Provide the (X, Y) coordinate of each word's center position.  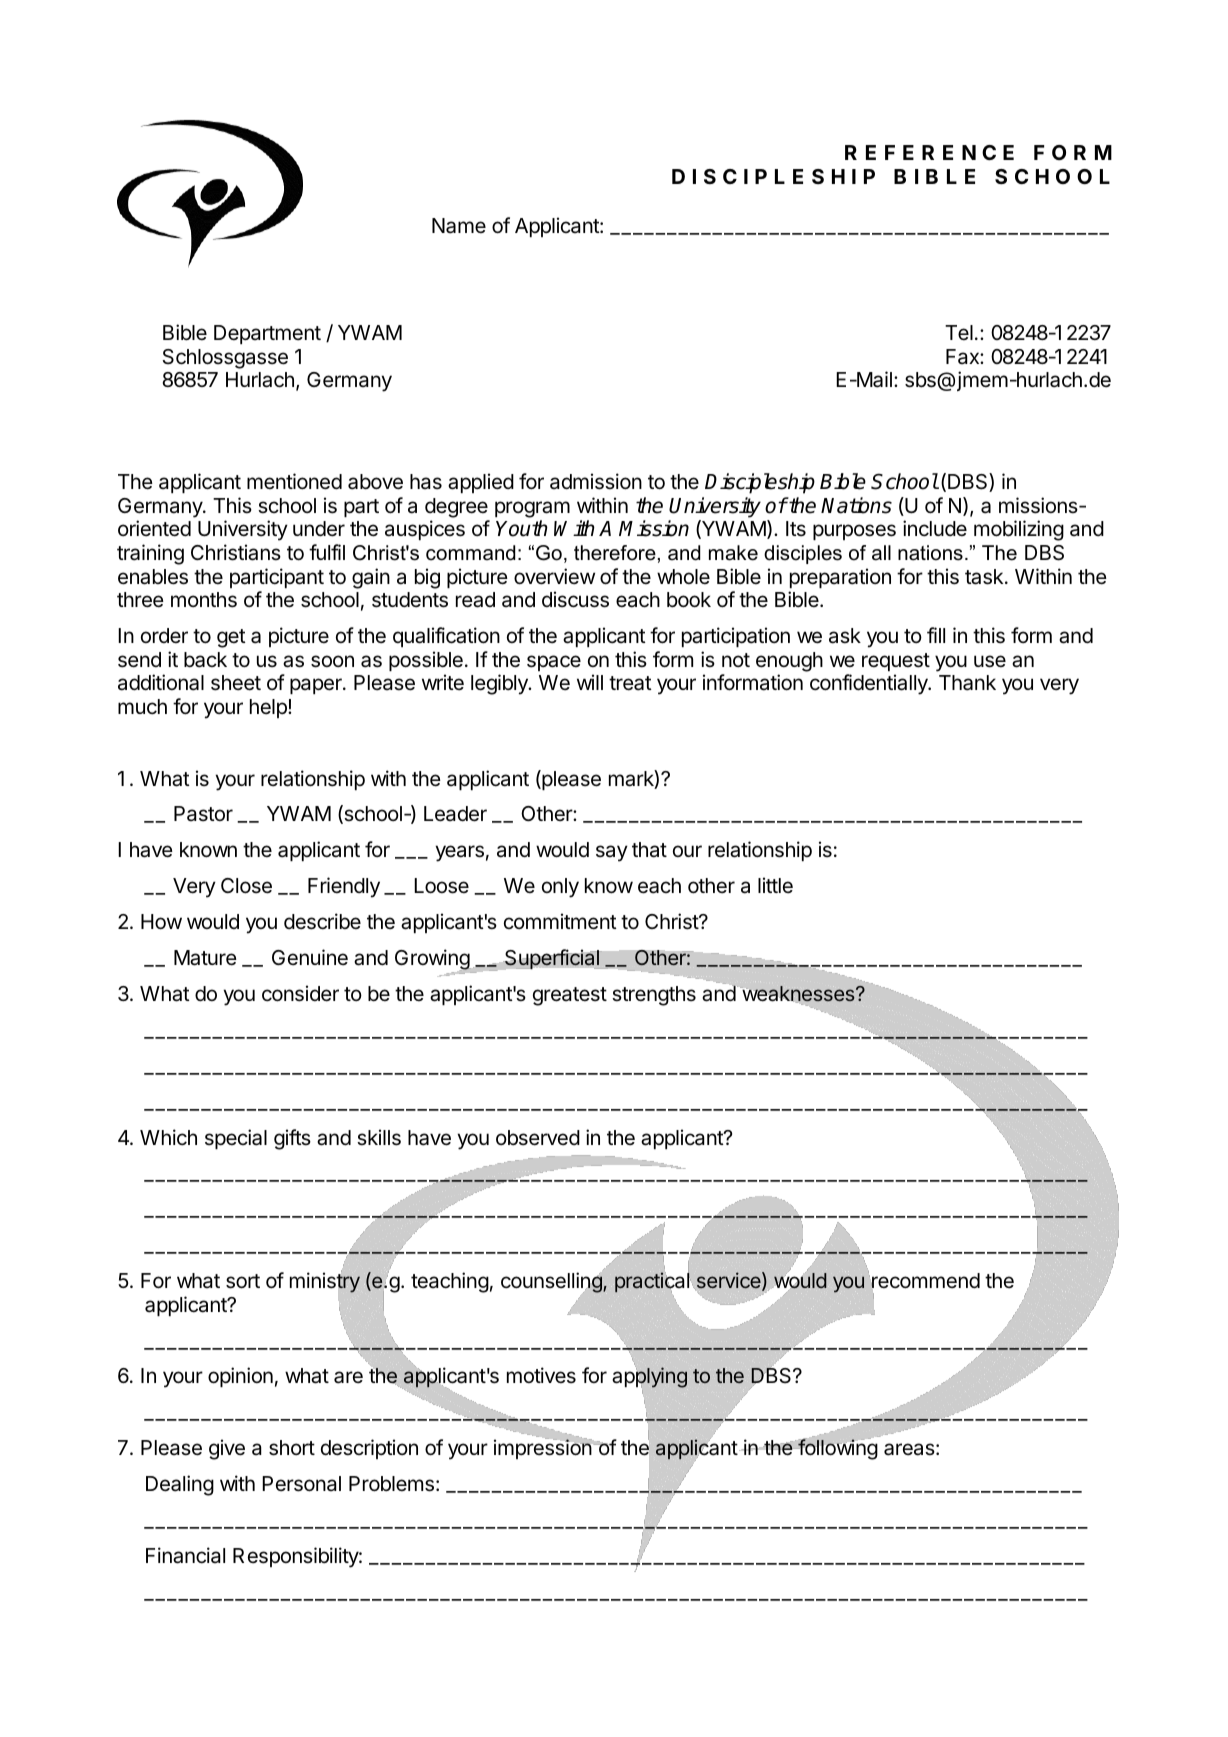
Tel (959, 332)
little (775, 885)
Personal (301, 1484)
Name (459, 226)
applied (481, 483)
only (560, 888)
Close (246, 886)
